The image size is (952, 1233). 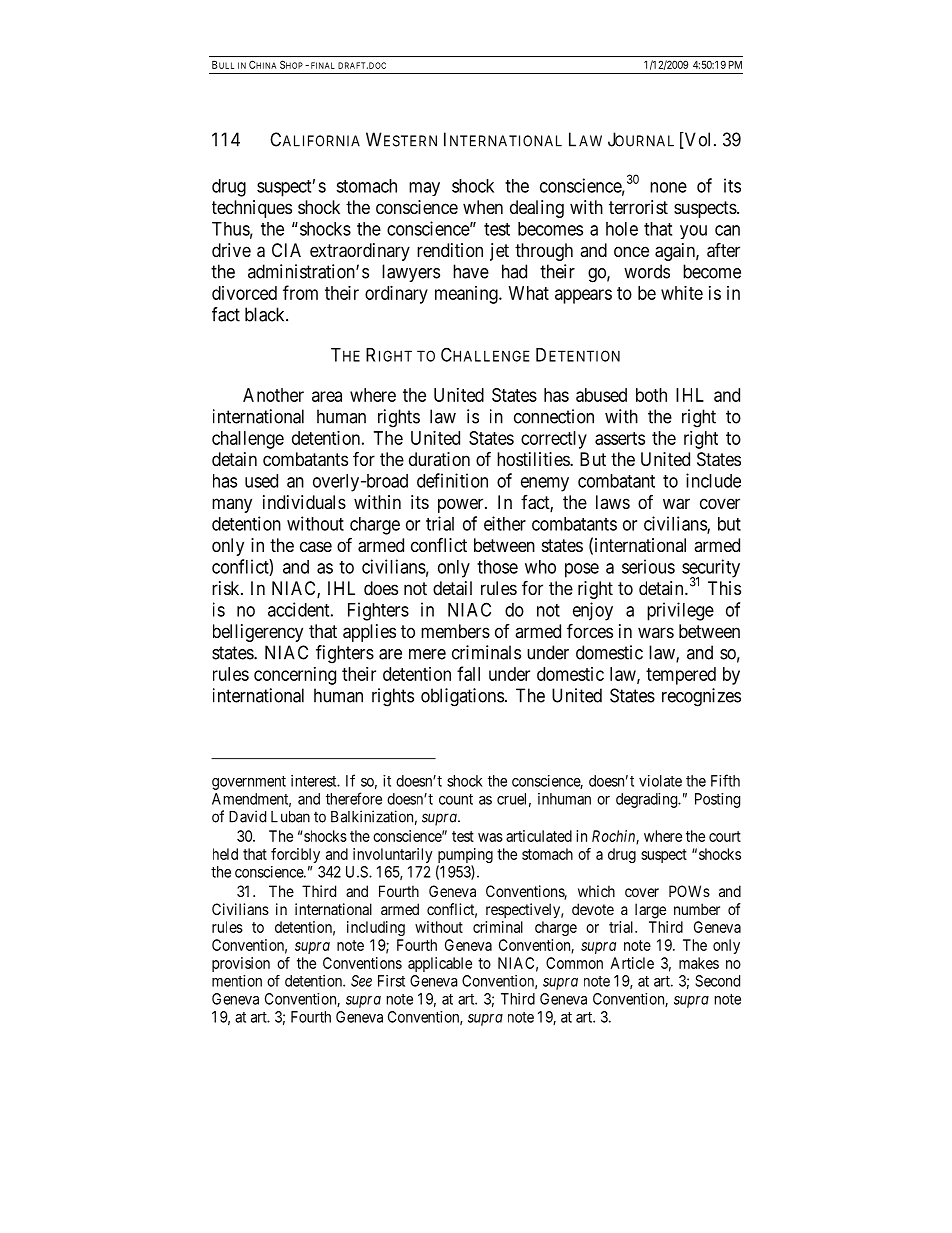 I want to click on detail, so click(x=452, y=588).
